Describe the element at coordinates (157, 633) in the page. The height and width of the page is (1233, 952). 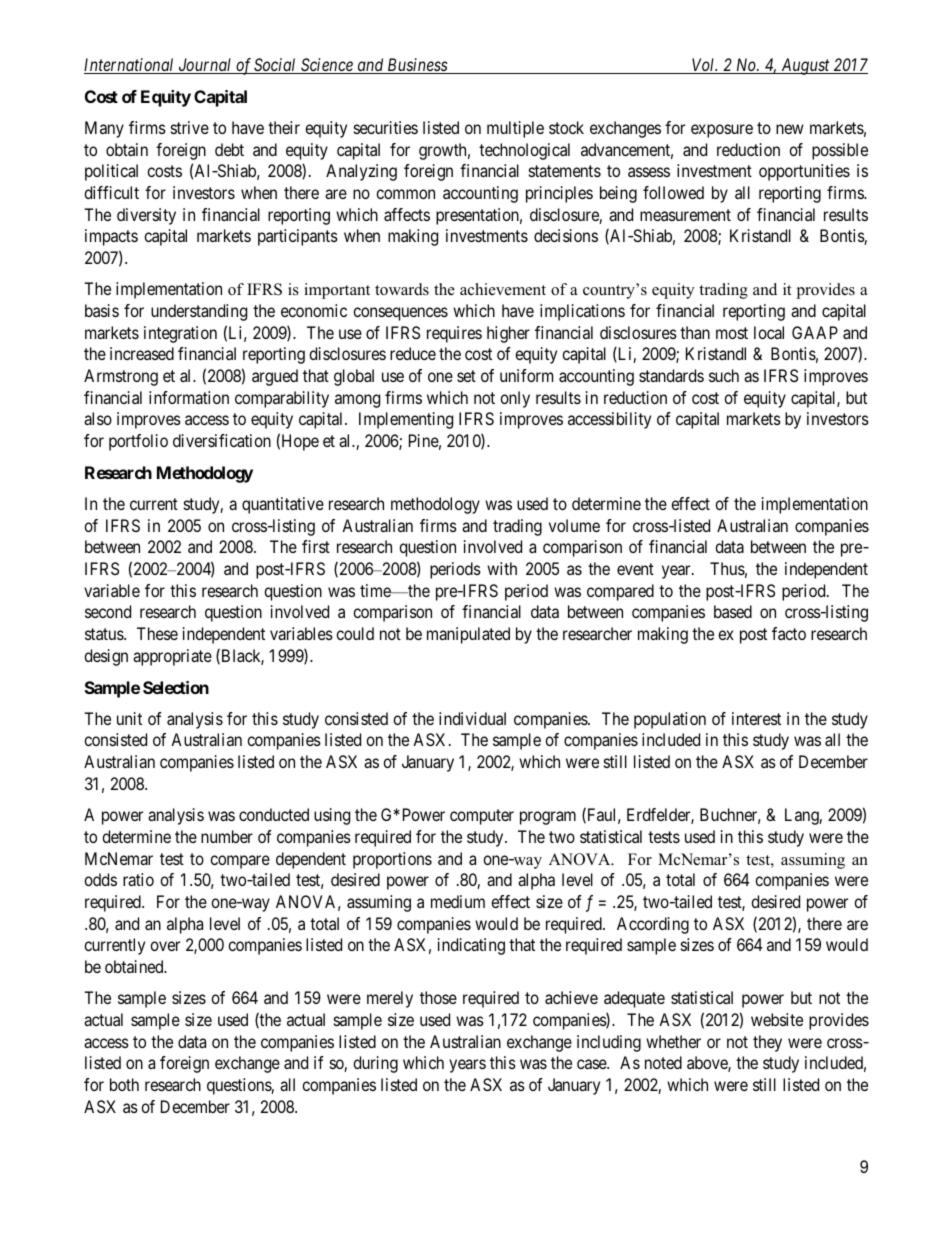
I see `These` at that location.
